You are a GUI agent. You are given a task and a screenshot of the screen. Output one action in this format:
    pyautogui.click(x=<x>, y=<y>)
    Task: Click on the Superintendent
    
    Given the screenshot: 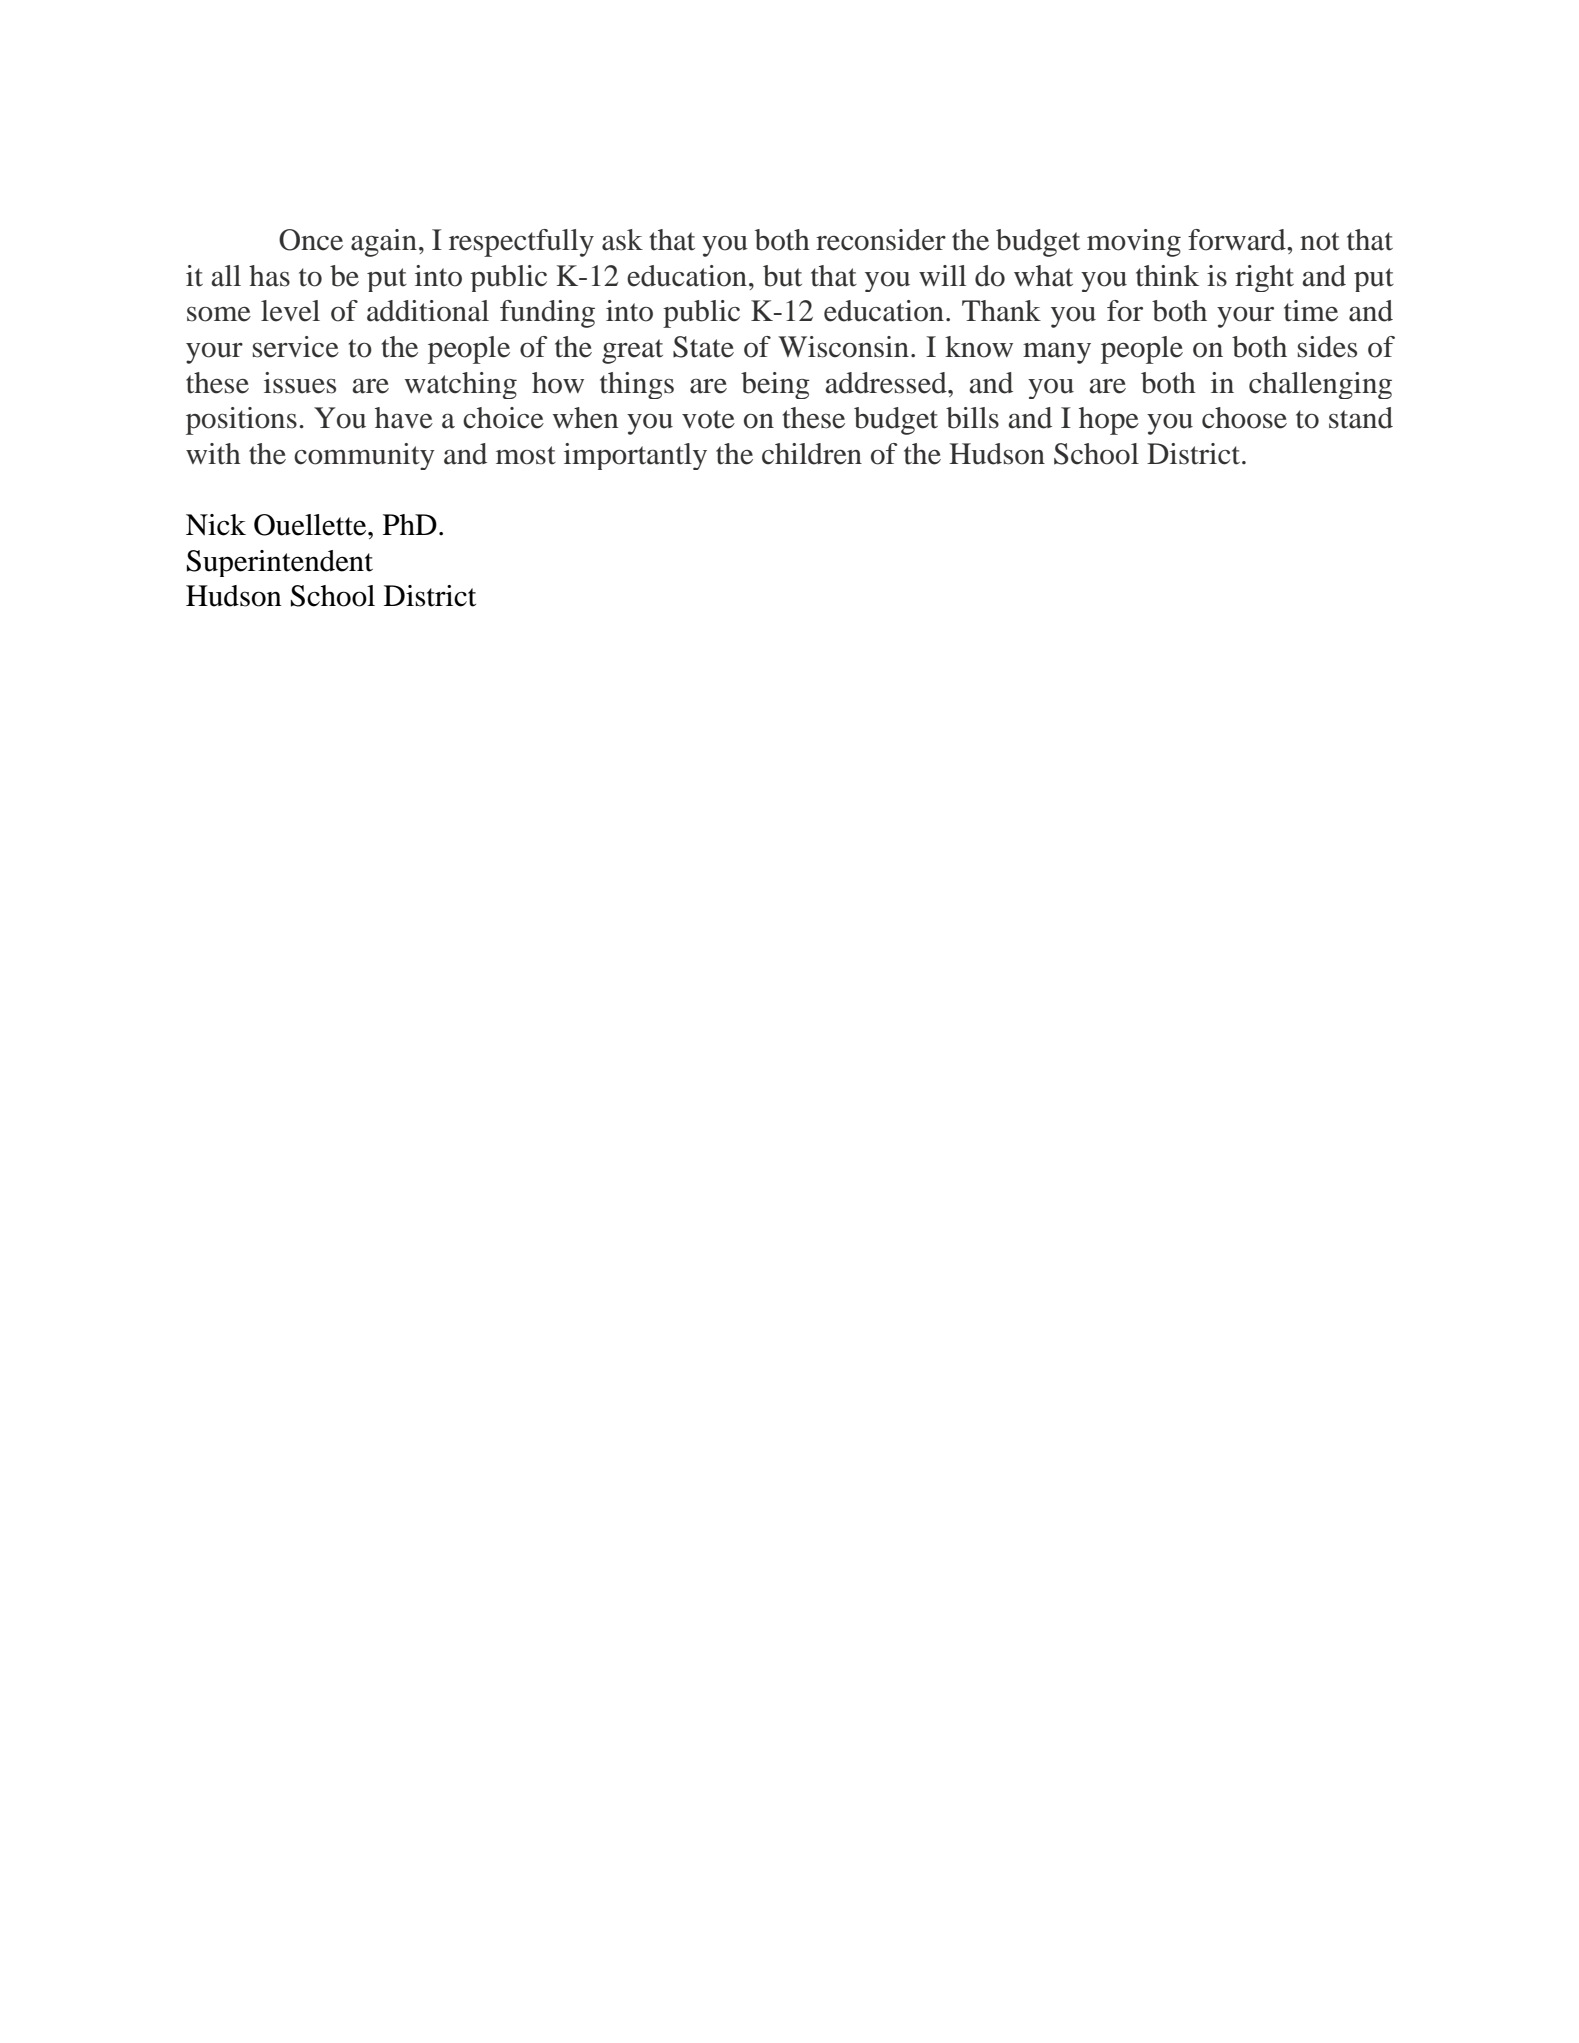 What is the action you would take?
    pyautogui.click(x=280, y=563)
